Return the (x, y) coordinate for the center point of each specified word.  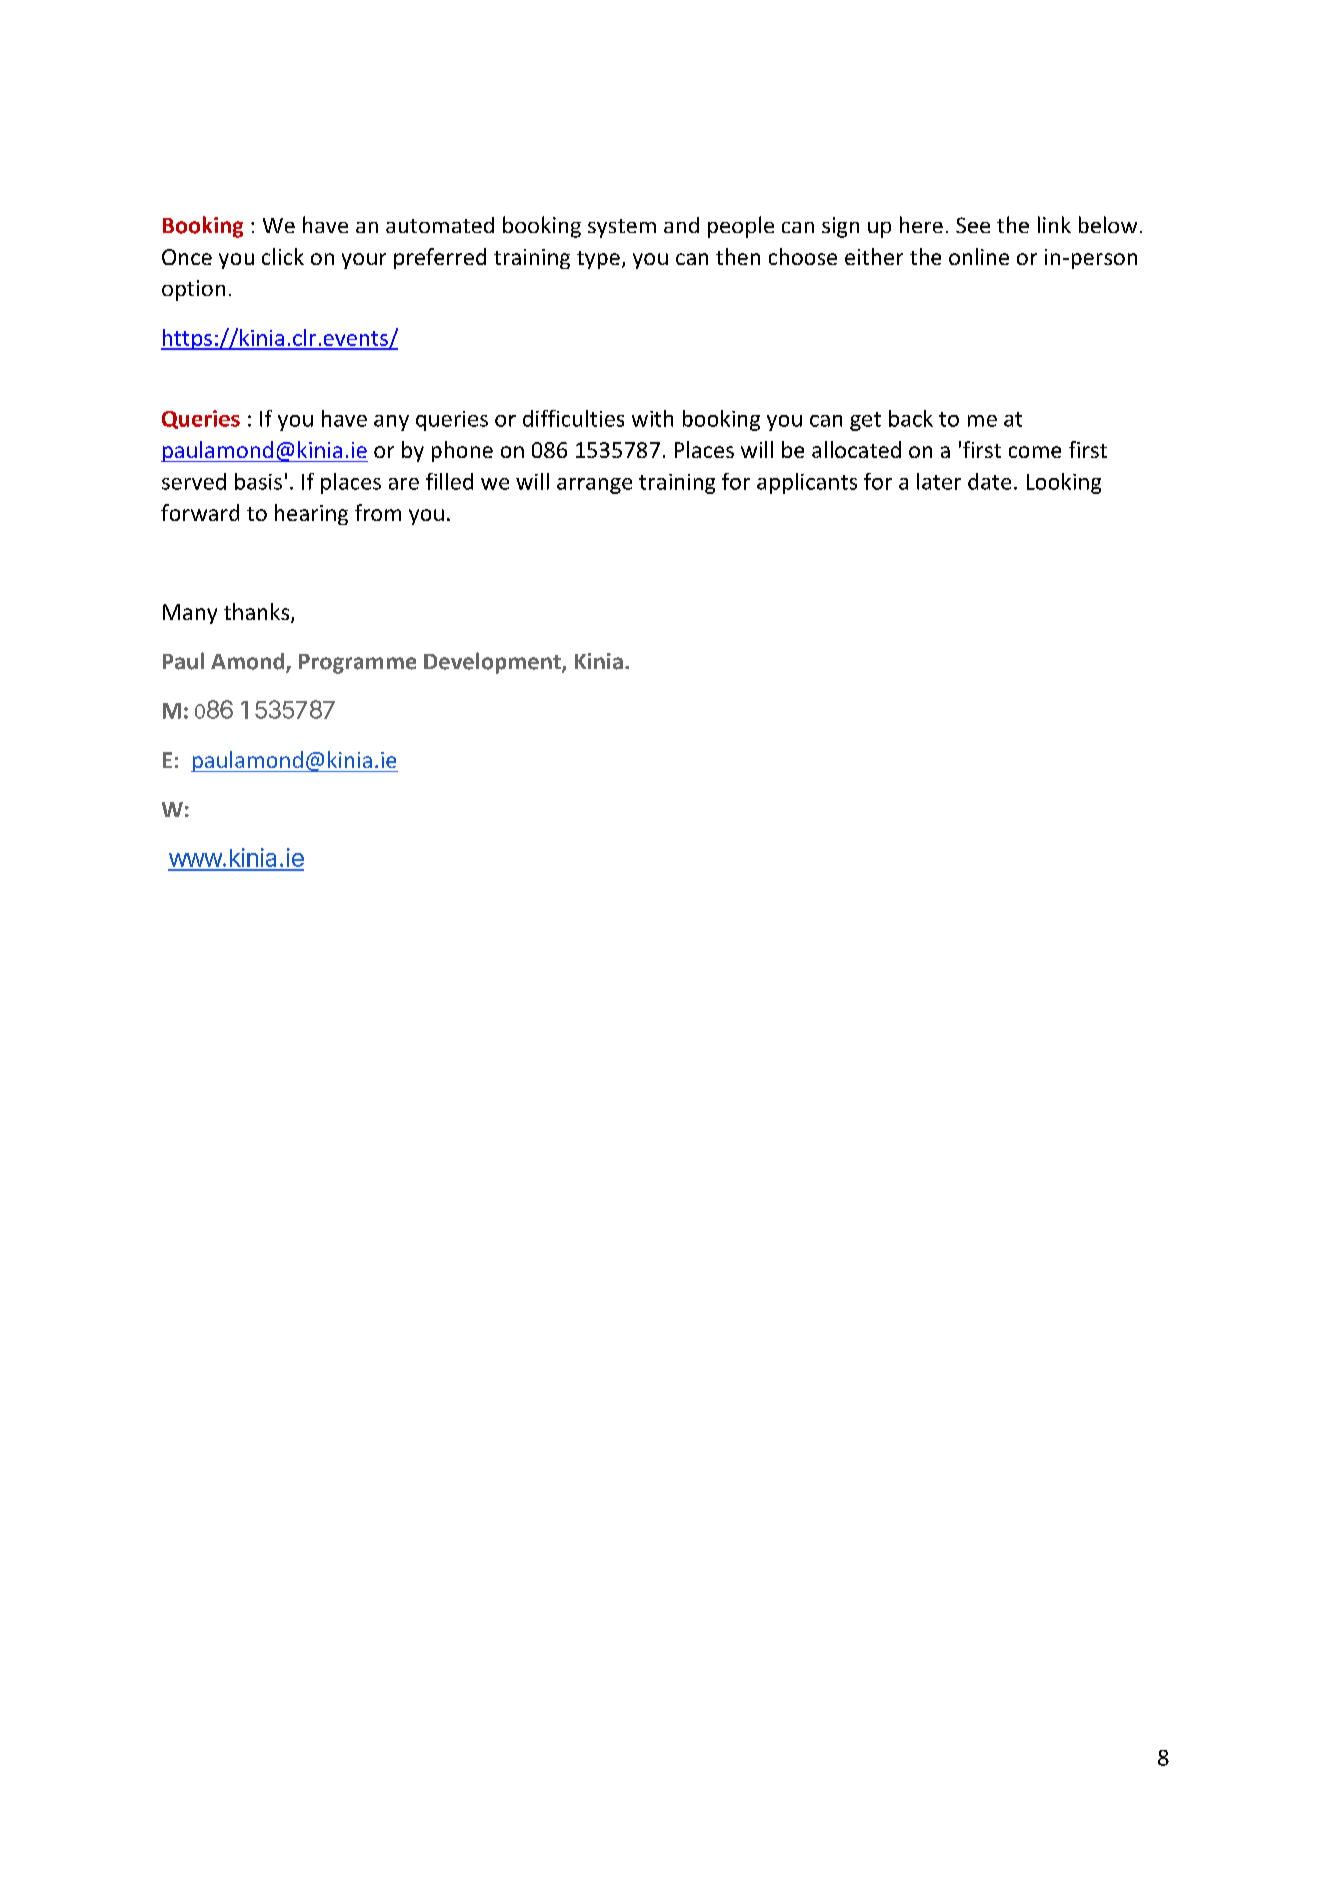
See (973, 225)
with (652, 418)
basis (258, 481)
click (283, 256)
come (1035, 452)
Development (493, 663)
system (622, 228)
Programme (357, 664)
